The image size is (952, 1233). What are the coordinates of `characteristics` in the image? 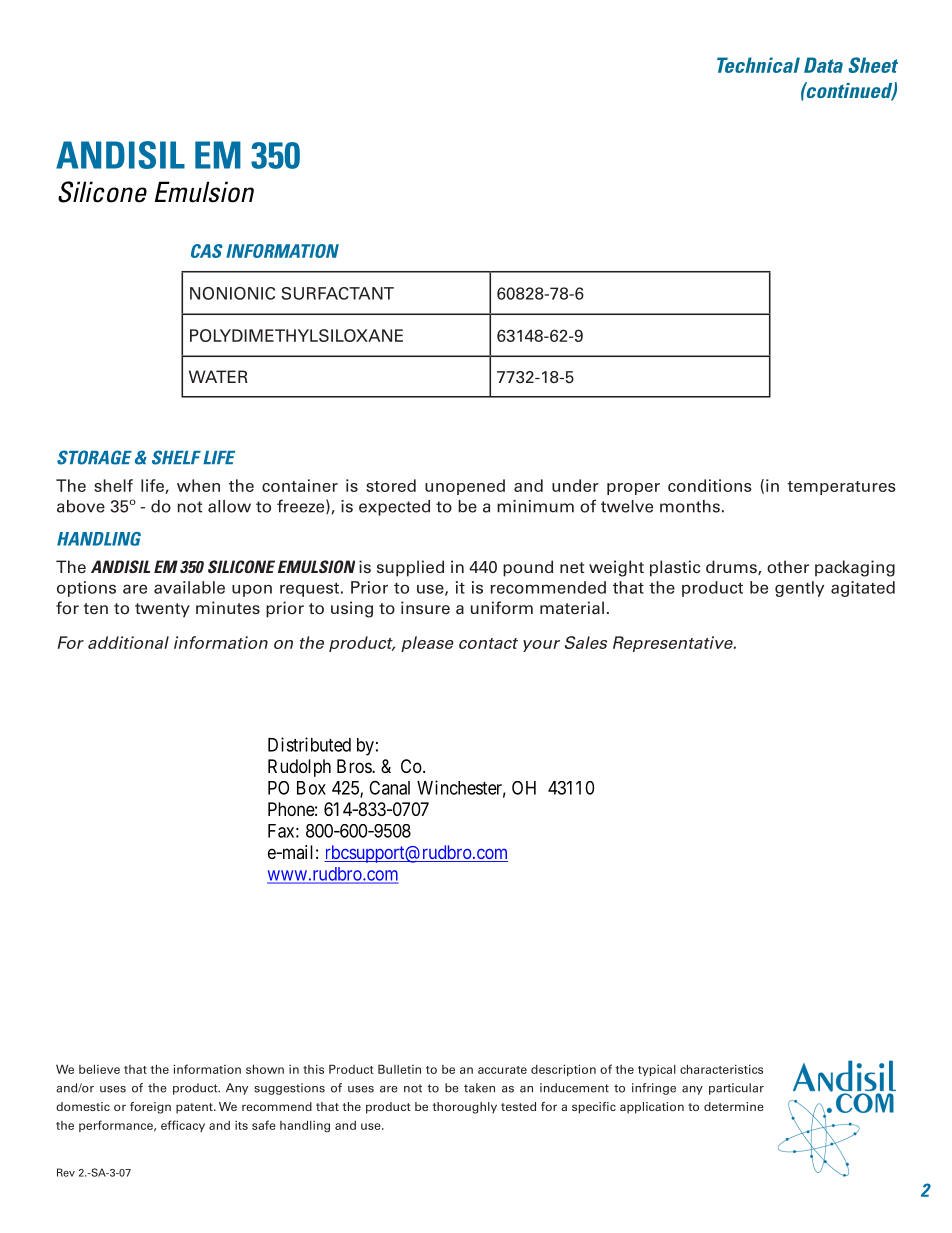 It's located at (721, 1069).
